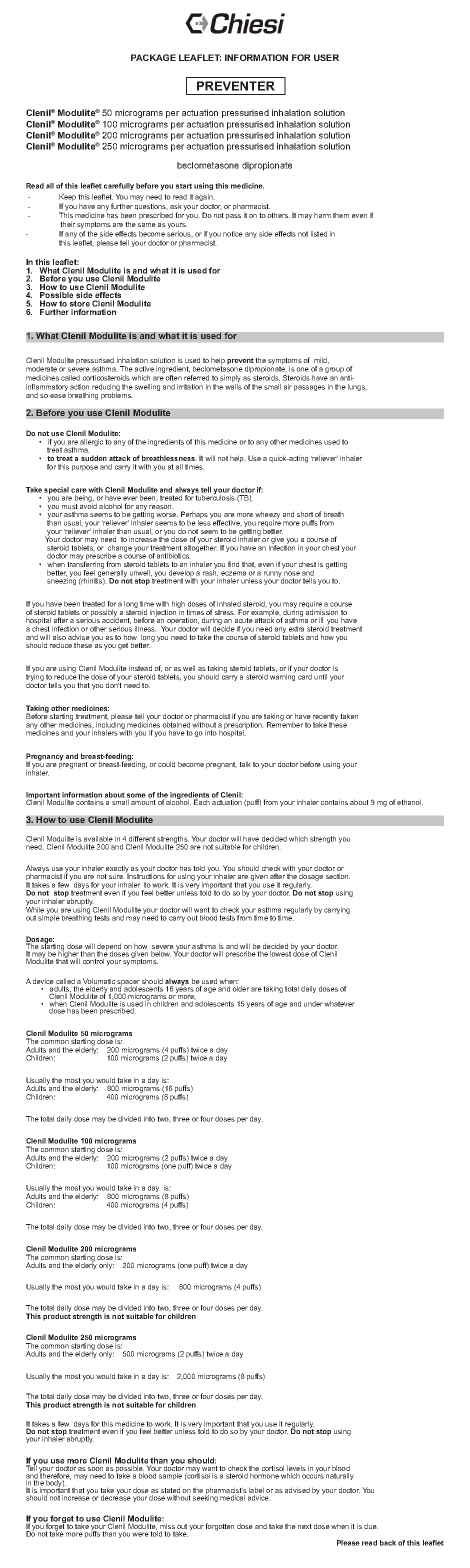  What do you see at coordinates (56, 490) in the page?
I see `special` at bounding box center [56, 490].
